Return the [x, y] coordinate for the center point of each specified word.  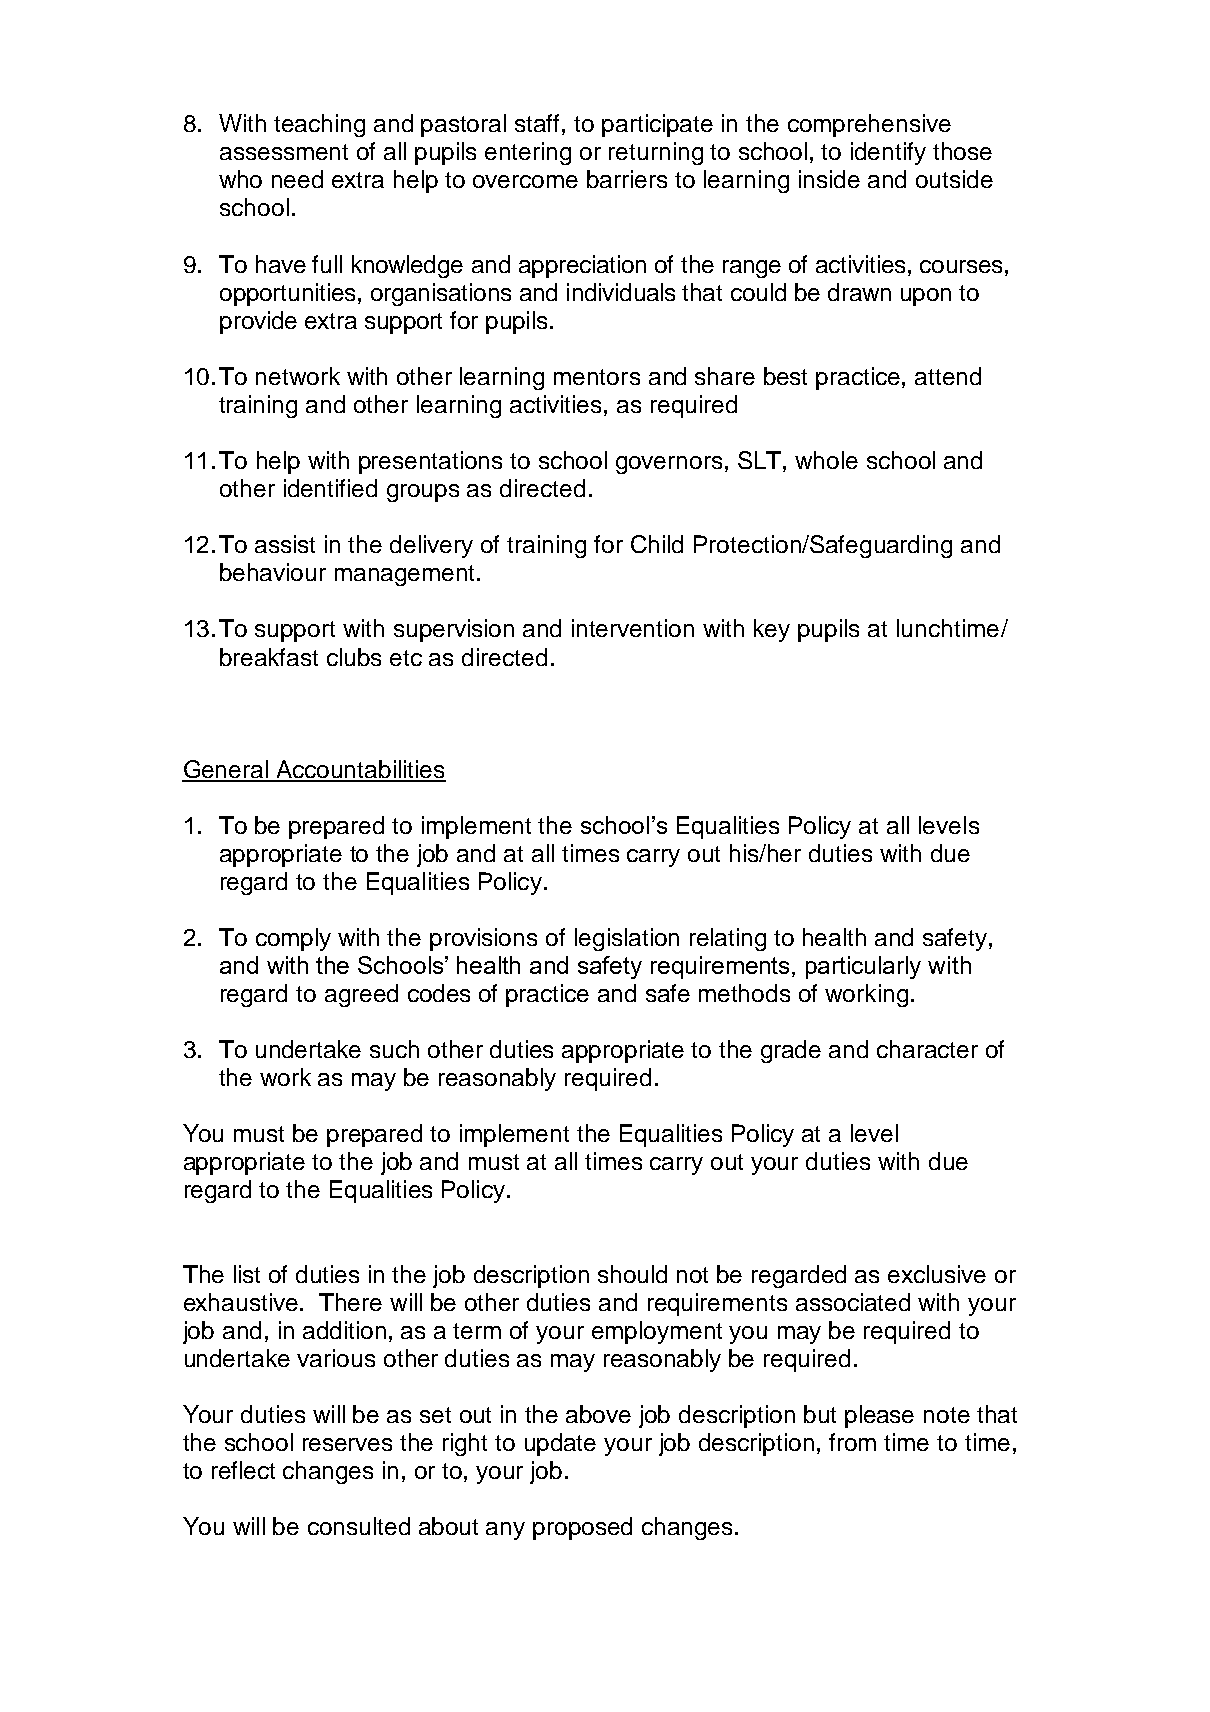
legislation [627, 939]
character [927, 1049]
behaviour [273, 572]
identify [888, 153]
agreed [361, 995]
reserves [347, 1444]
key [772, 630]
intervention [633, 628]
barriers [627, 179]
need [297, 179]
